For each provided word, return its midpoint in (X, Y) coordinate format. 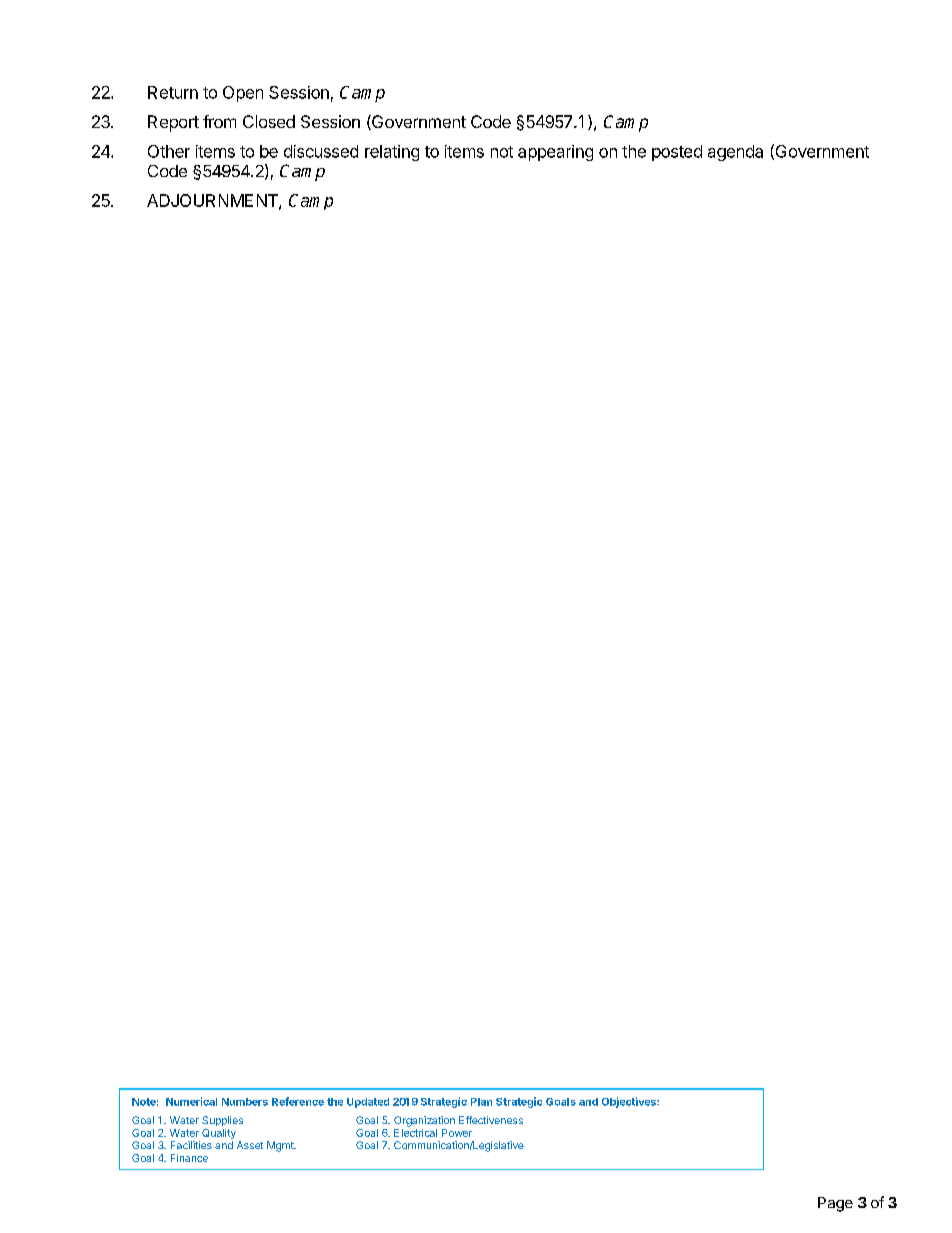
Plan (481, 1102)
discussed (321, 151)
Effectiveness (491, 1120)
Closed (269, 121)
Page (835, 1204)
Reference (298, 1101)
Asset (250, 1145)
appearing (555, 153)
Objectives (630, 1102)
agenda (735, 153)
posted (677, 153)
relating (392, 153)
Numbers (245, 1102)
